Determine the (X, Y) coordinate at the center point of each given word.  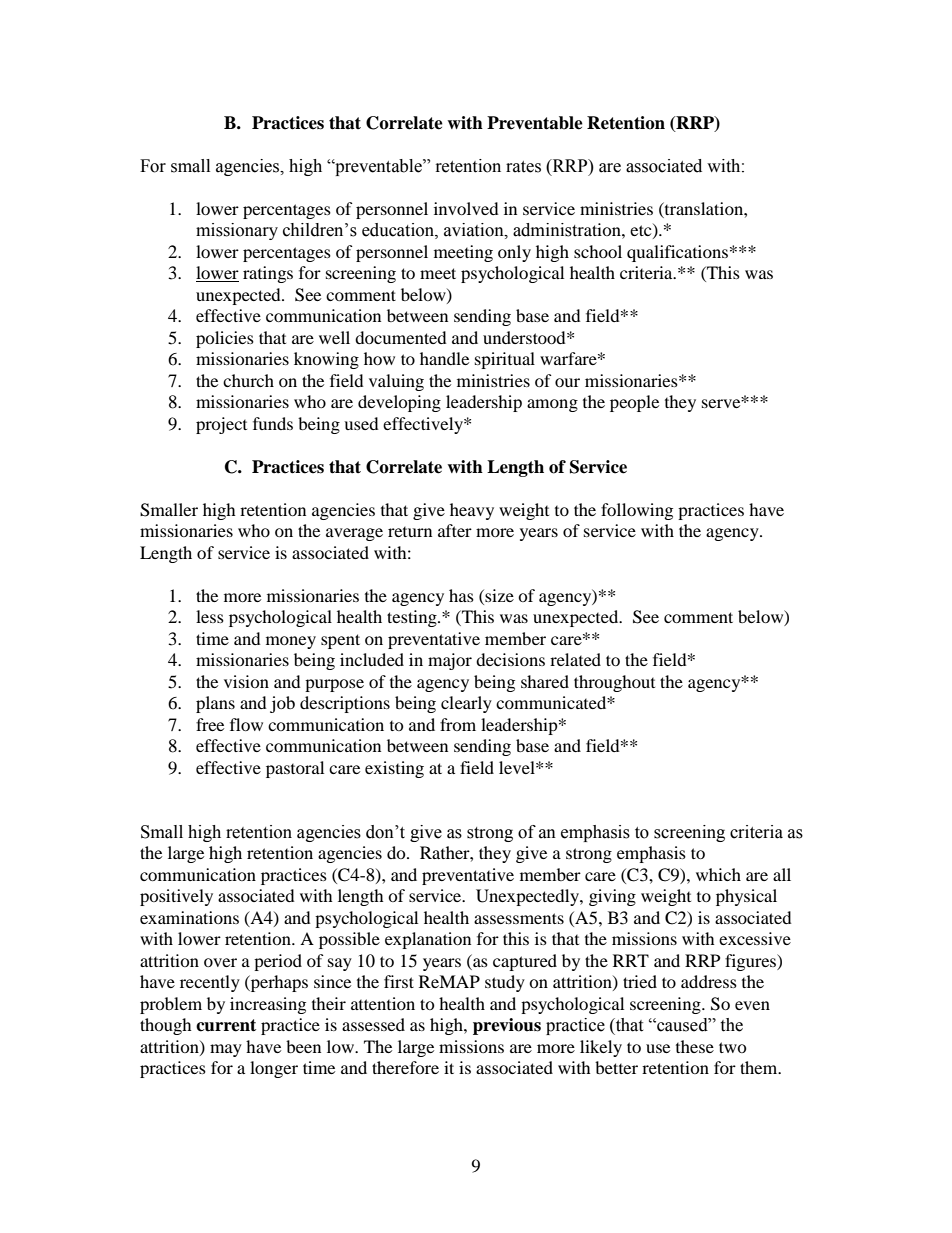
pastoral (295, 769)
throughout (614, 683)
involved (466, 208)
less (210, 616)
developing (399, 403)
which (718, 874)
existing (394, 769)
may (226, 1050)
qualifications (677, 253)
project (221, 425)
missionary (237, 231)
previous (507, 1026)
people (634, 403)
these (695, 1046)
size (498, 595)
